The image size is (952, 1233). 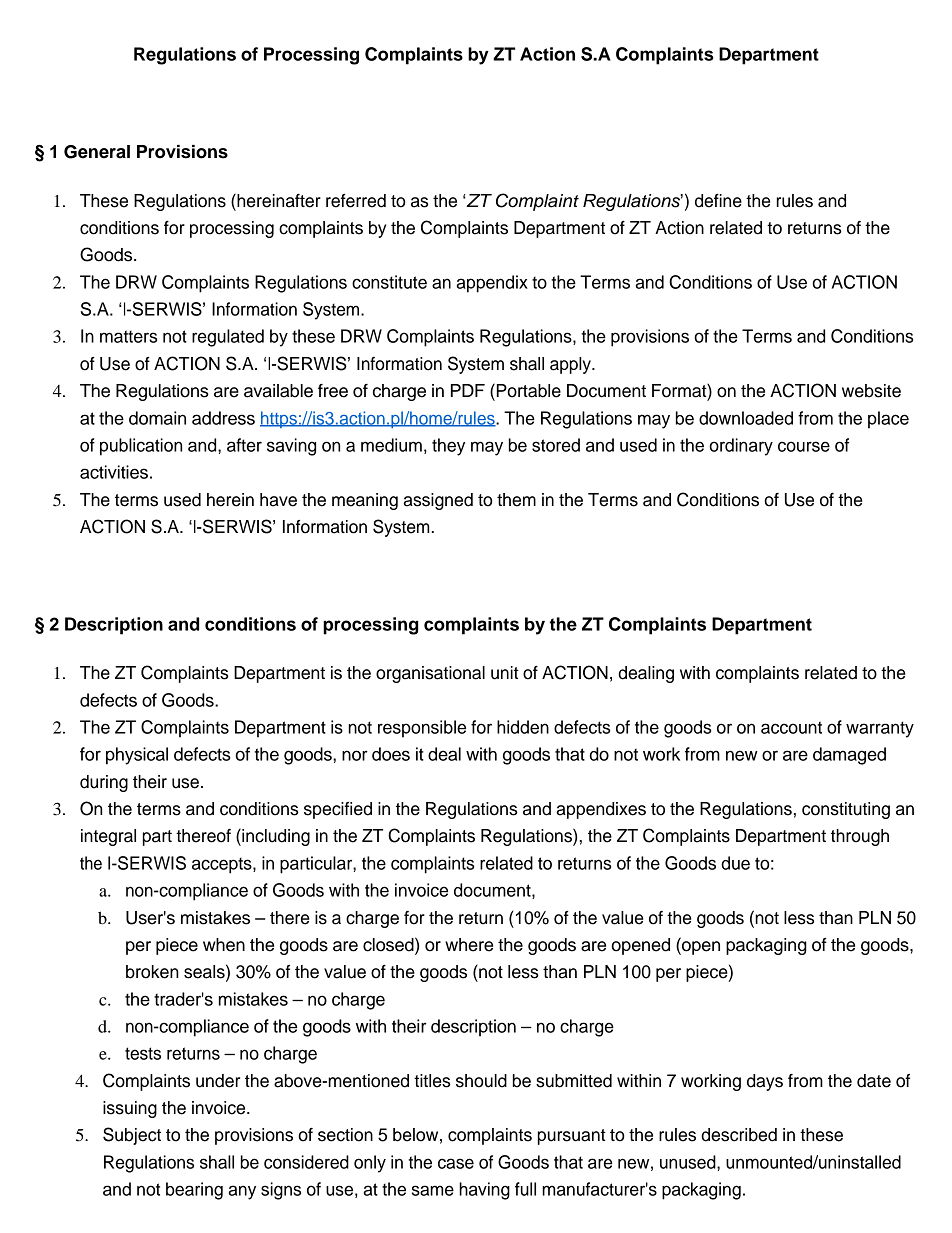 I want to click on bearing, so click(x=194, y=1191).
